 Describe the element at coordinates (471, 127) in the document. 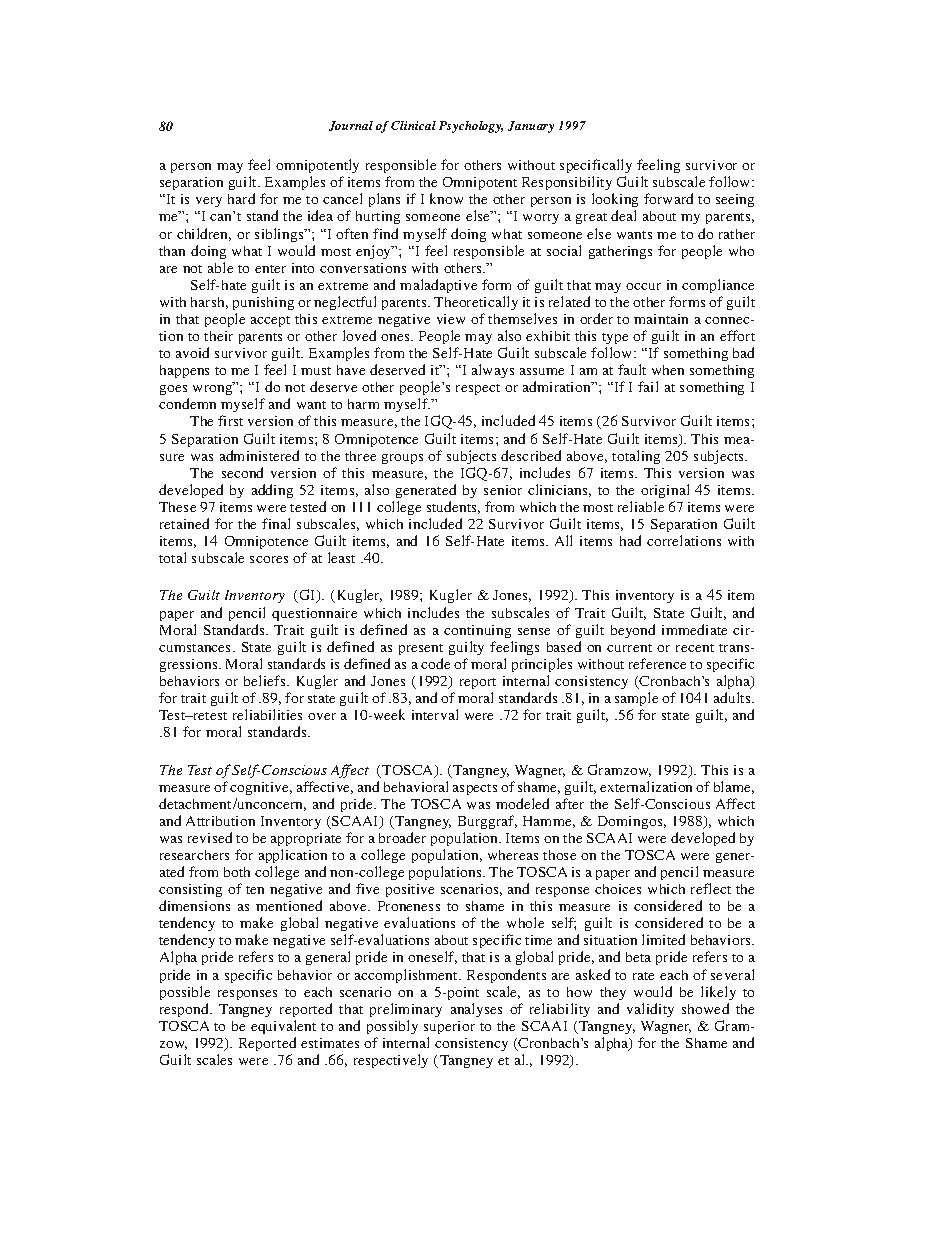

I see `Psychology` at that location.
